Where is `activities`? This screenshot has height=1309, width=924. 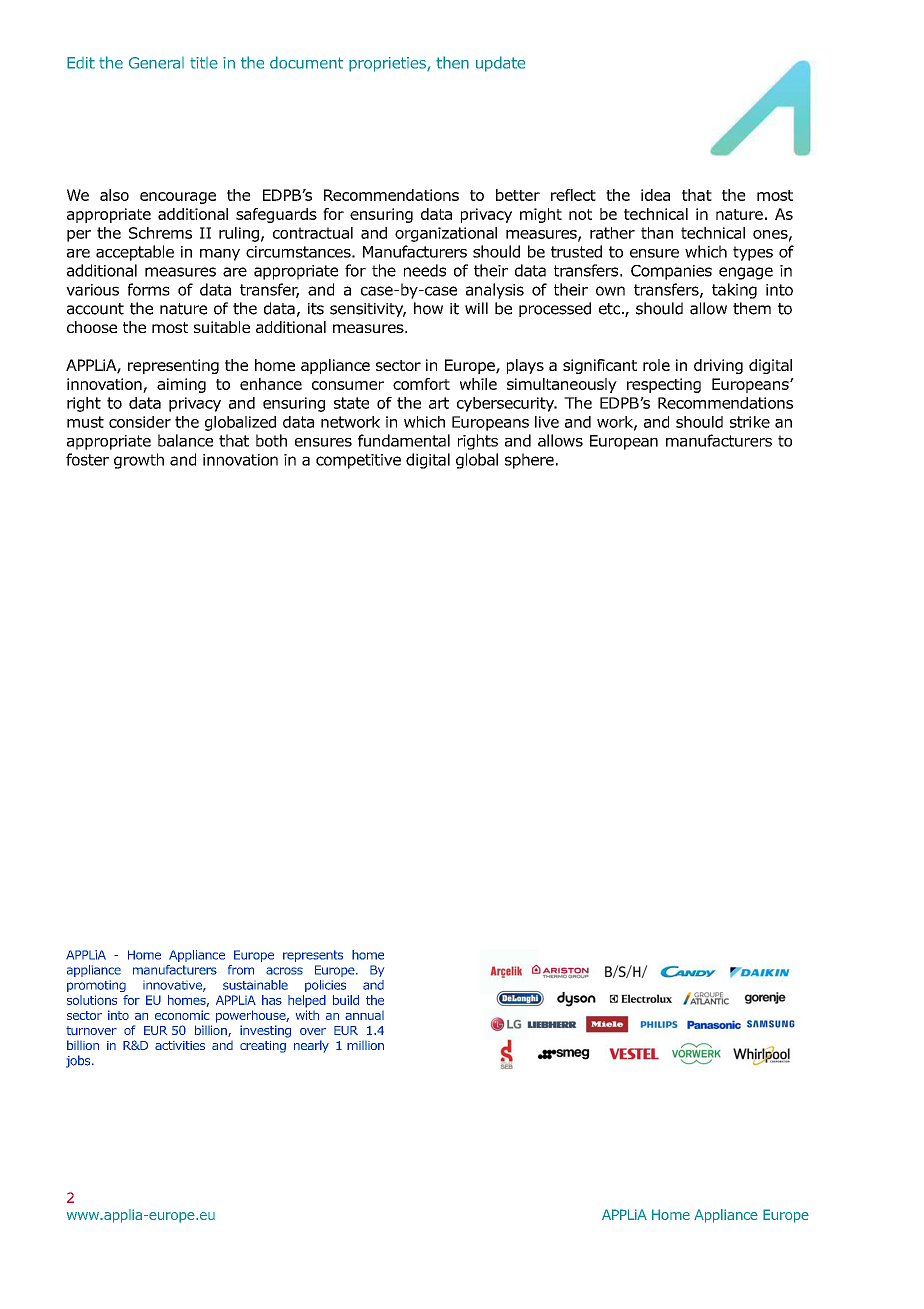 activities is located at coordinates (180, 1045).
